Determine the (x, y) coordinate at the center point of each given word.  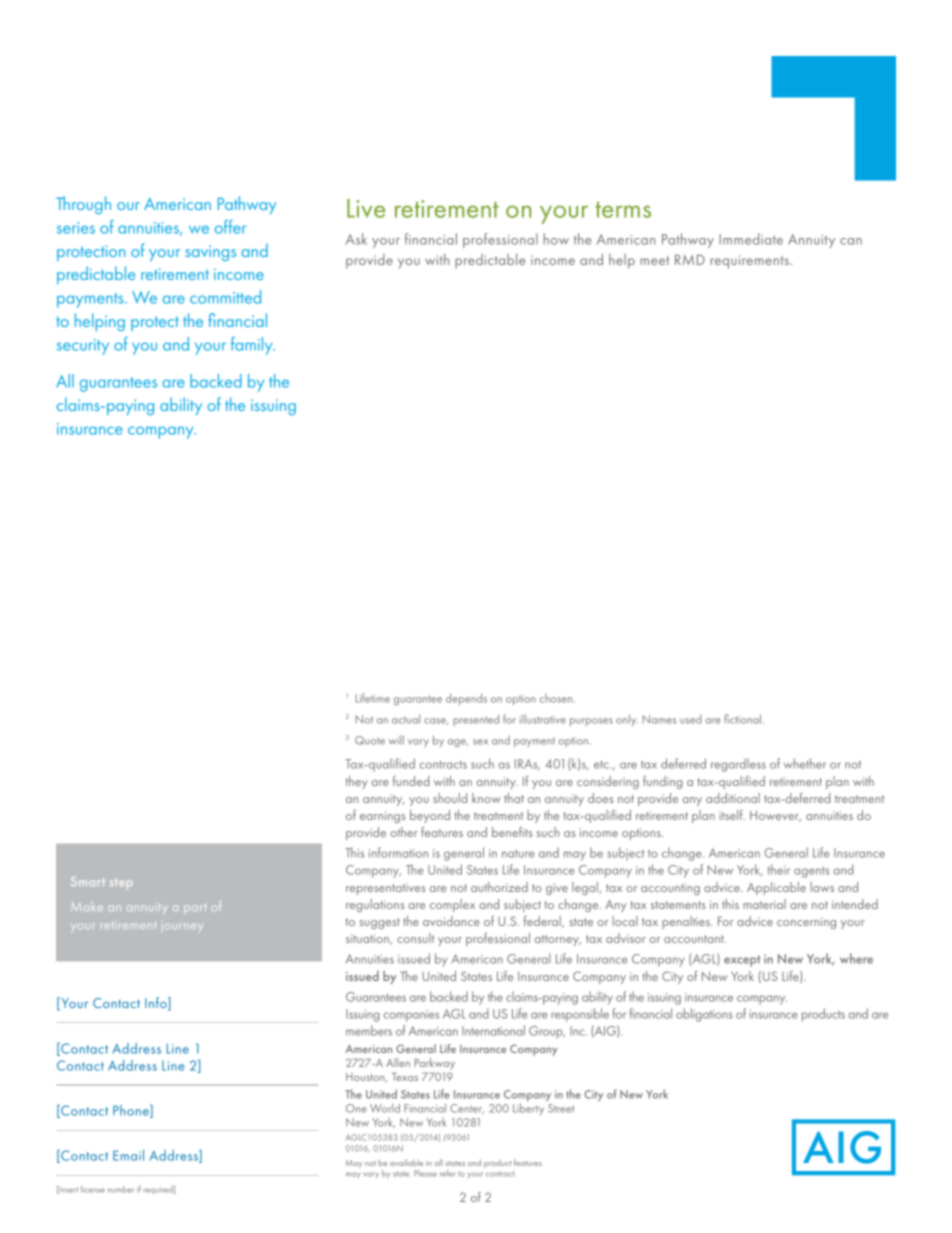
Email (128, 1155)
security (83, 347)
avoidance (451, 921)
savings (210, 253)
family (253, 346)
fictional (744, 719)
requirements (750, 262)
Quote (370, 740)
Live (366, 208)
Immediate (751, 239)
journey (184, 927)
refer (447, 1173)
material (764, 904)
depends (466, 699)
